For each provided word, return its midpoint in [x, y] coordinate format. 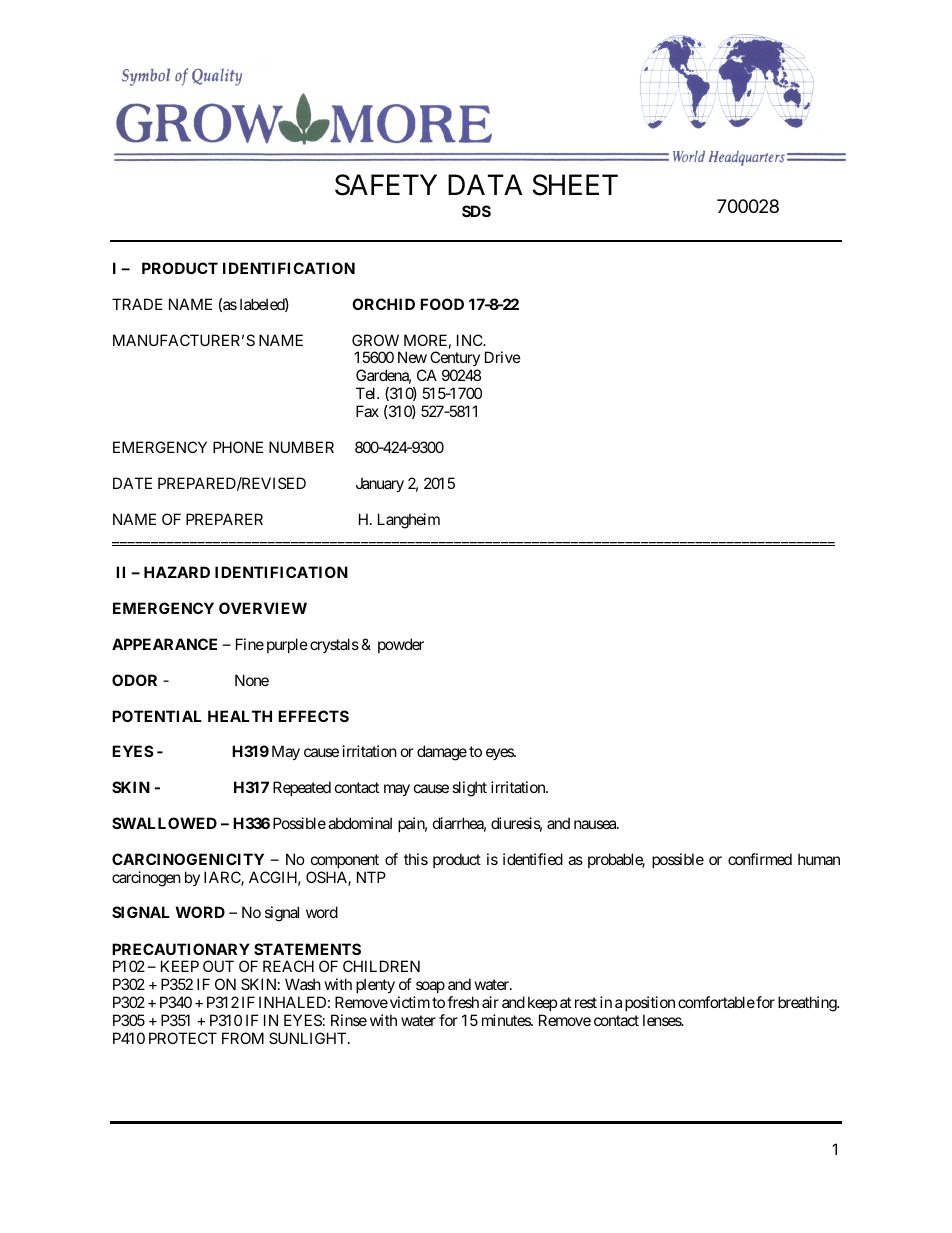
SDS [476, 211]
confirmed [760, 859]
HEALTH [240, 716]
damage [442, 753]
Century [455, 360]
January [380, 484]
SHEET [575, 185]
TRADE [137, 304]
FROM [243, 1038]
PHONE [238, 447]
